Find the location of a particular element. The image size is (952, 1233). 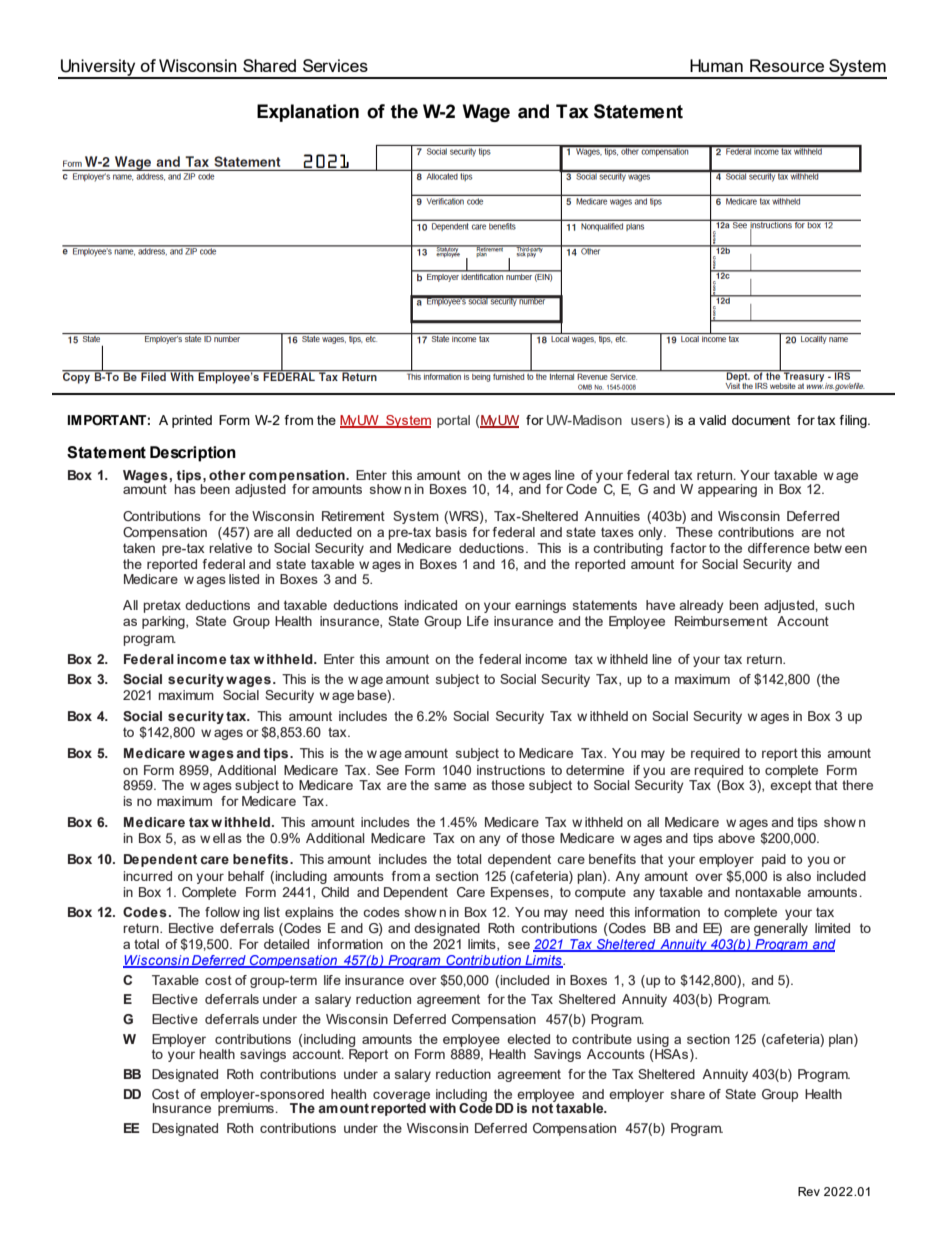

also is located at coordinates (799, 876).
